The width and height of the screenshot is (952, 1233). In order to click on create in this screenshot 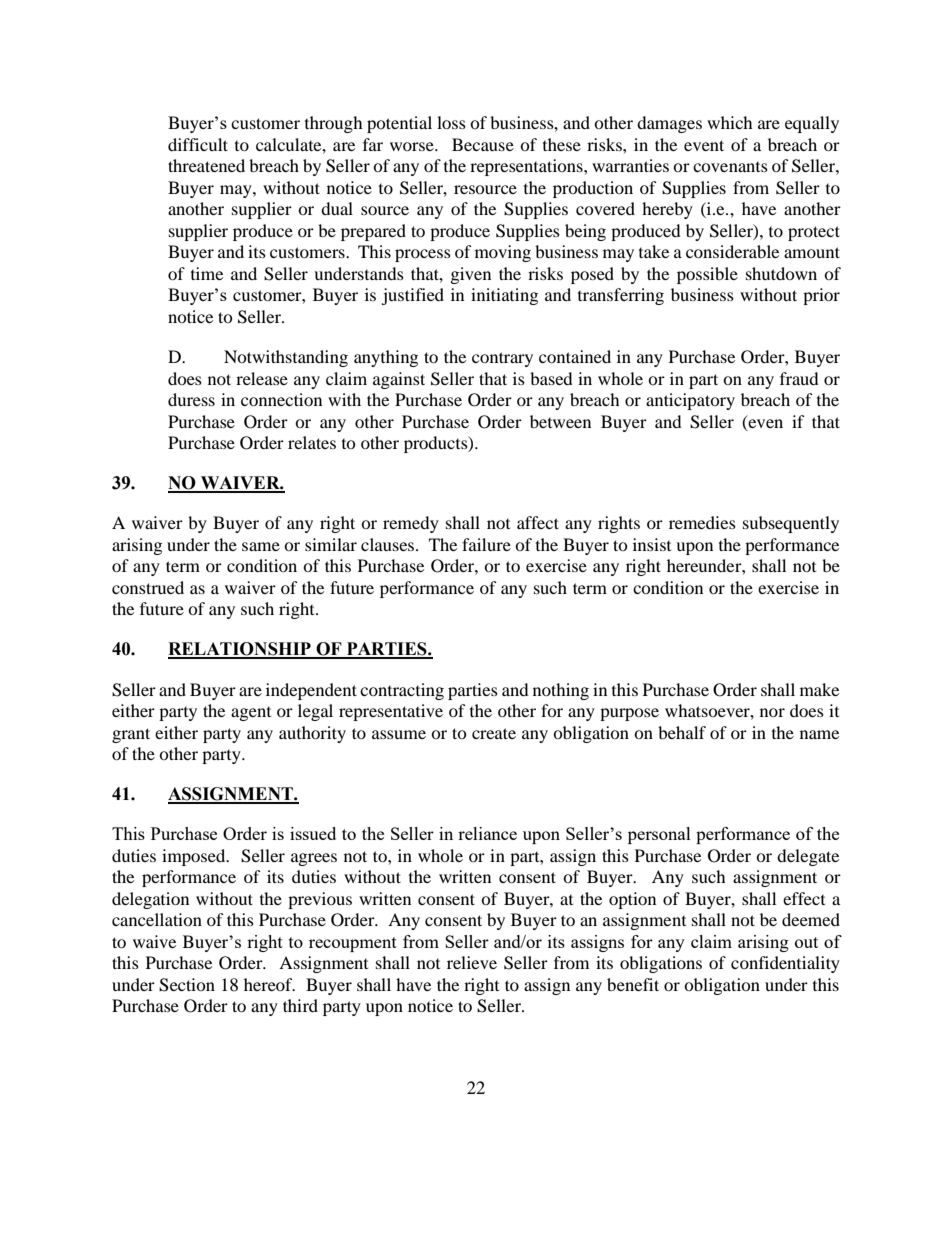, I will do `click(494, 733)`.
